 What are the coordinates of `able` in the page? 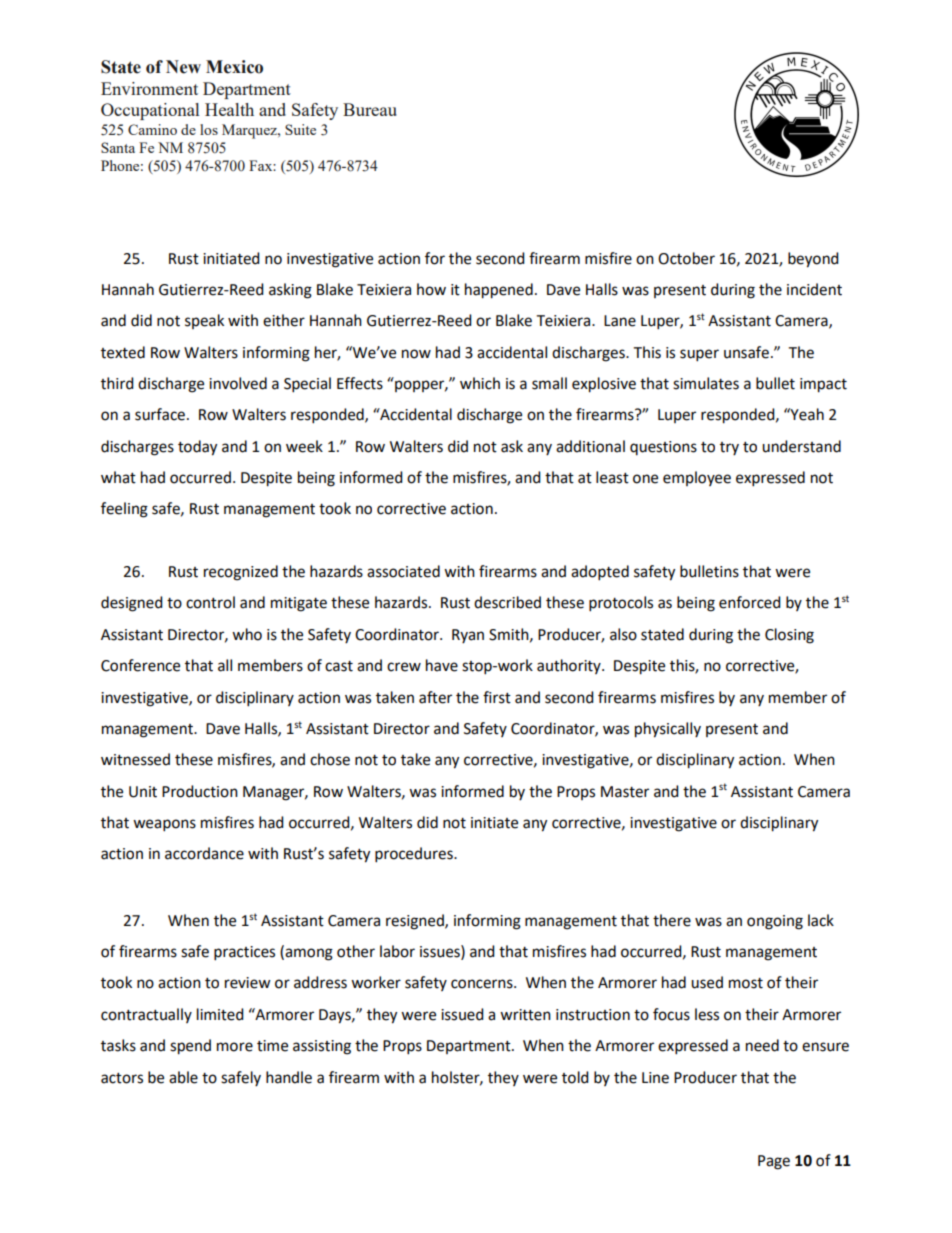 It's located at (183, 1077).
